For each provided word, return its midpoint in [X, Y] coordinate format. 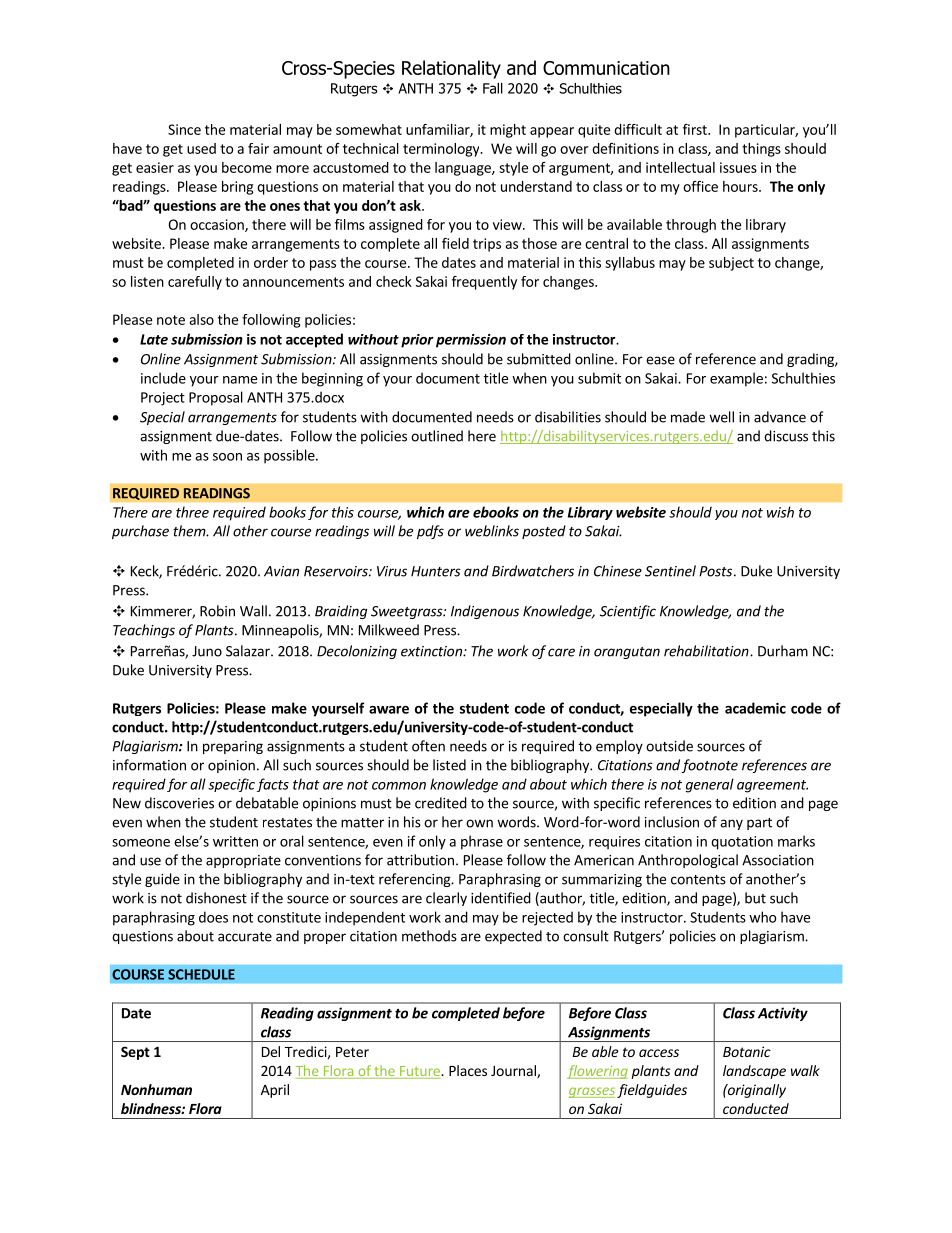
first [696, 129]
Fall [493, 88]
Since [184, 129]
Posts [715, 571]
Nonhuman [156, 1089]
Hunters [436, 571]
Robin [217, 611]
